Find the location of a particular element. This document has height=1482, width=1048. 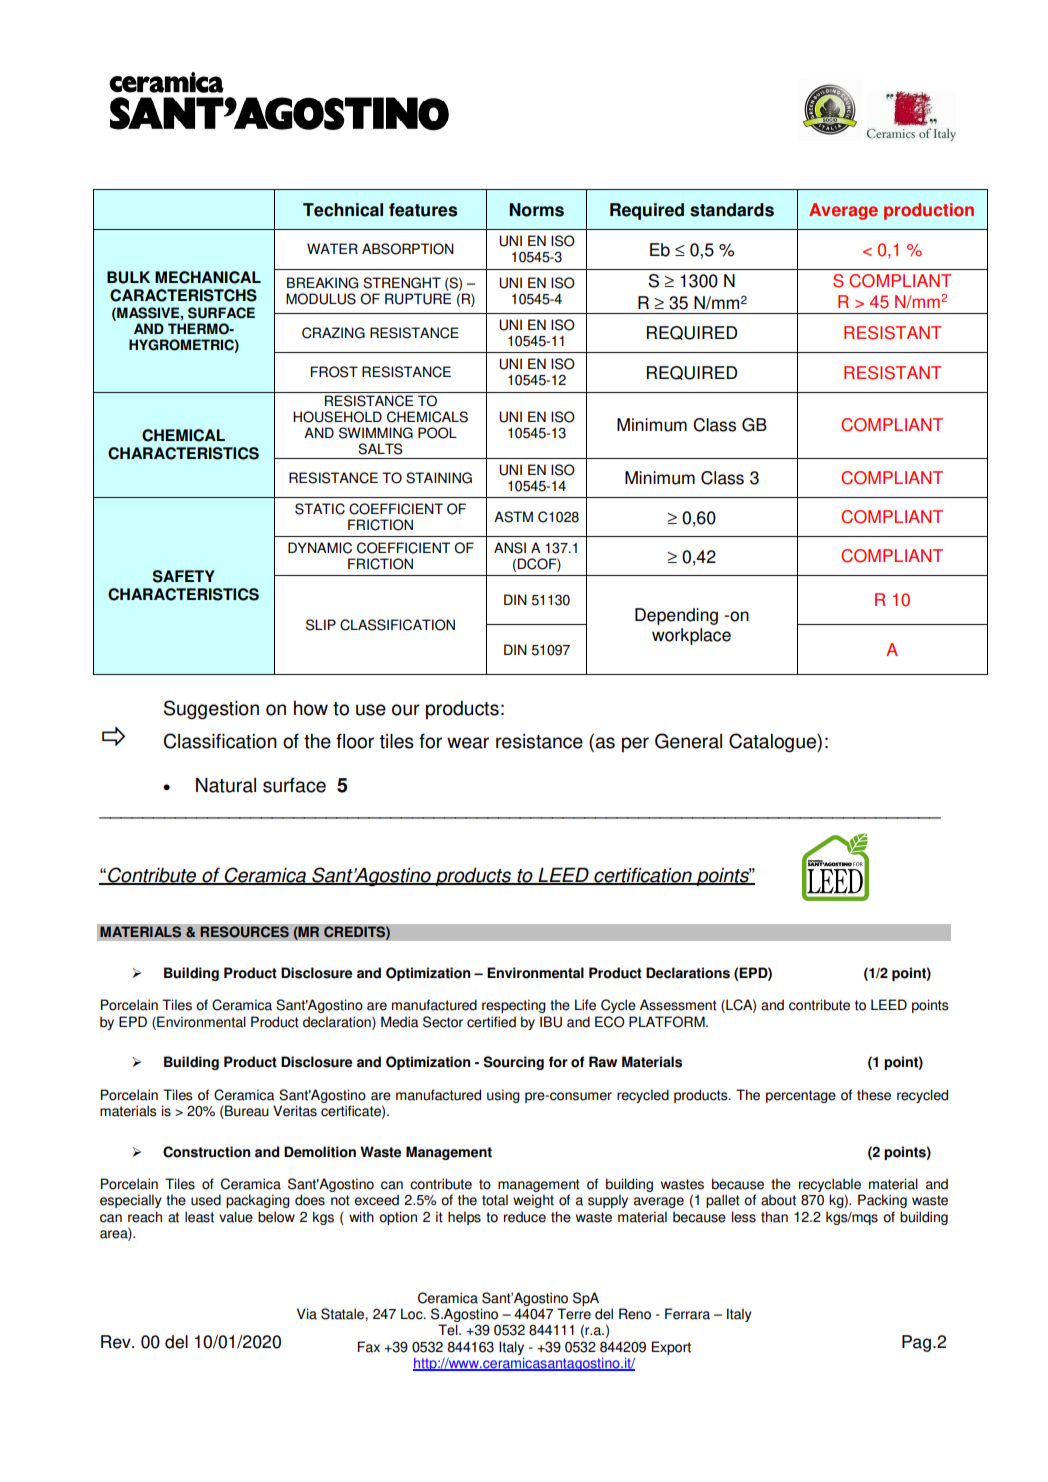

Bureau is located at coordinates (246, 1112).
